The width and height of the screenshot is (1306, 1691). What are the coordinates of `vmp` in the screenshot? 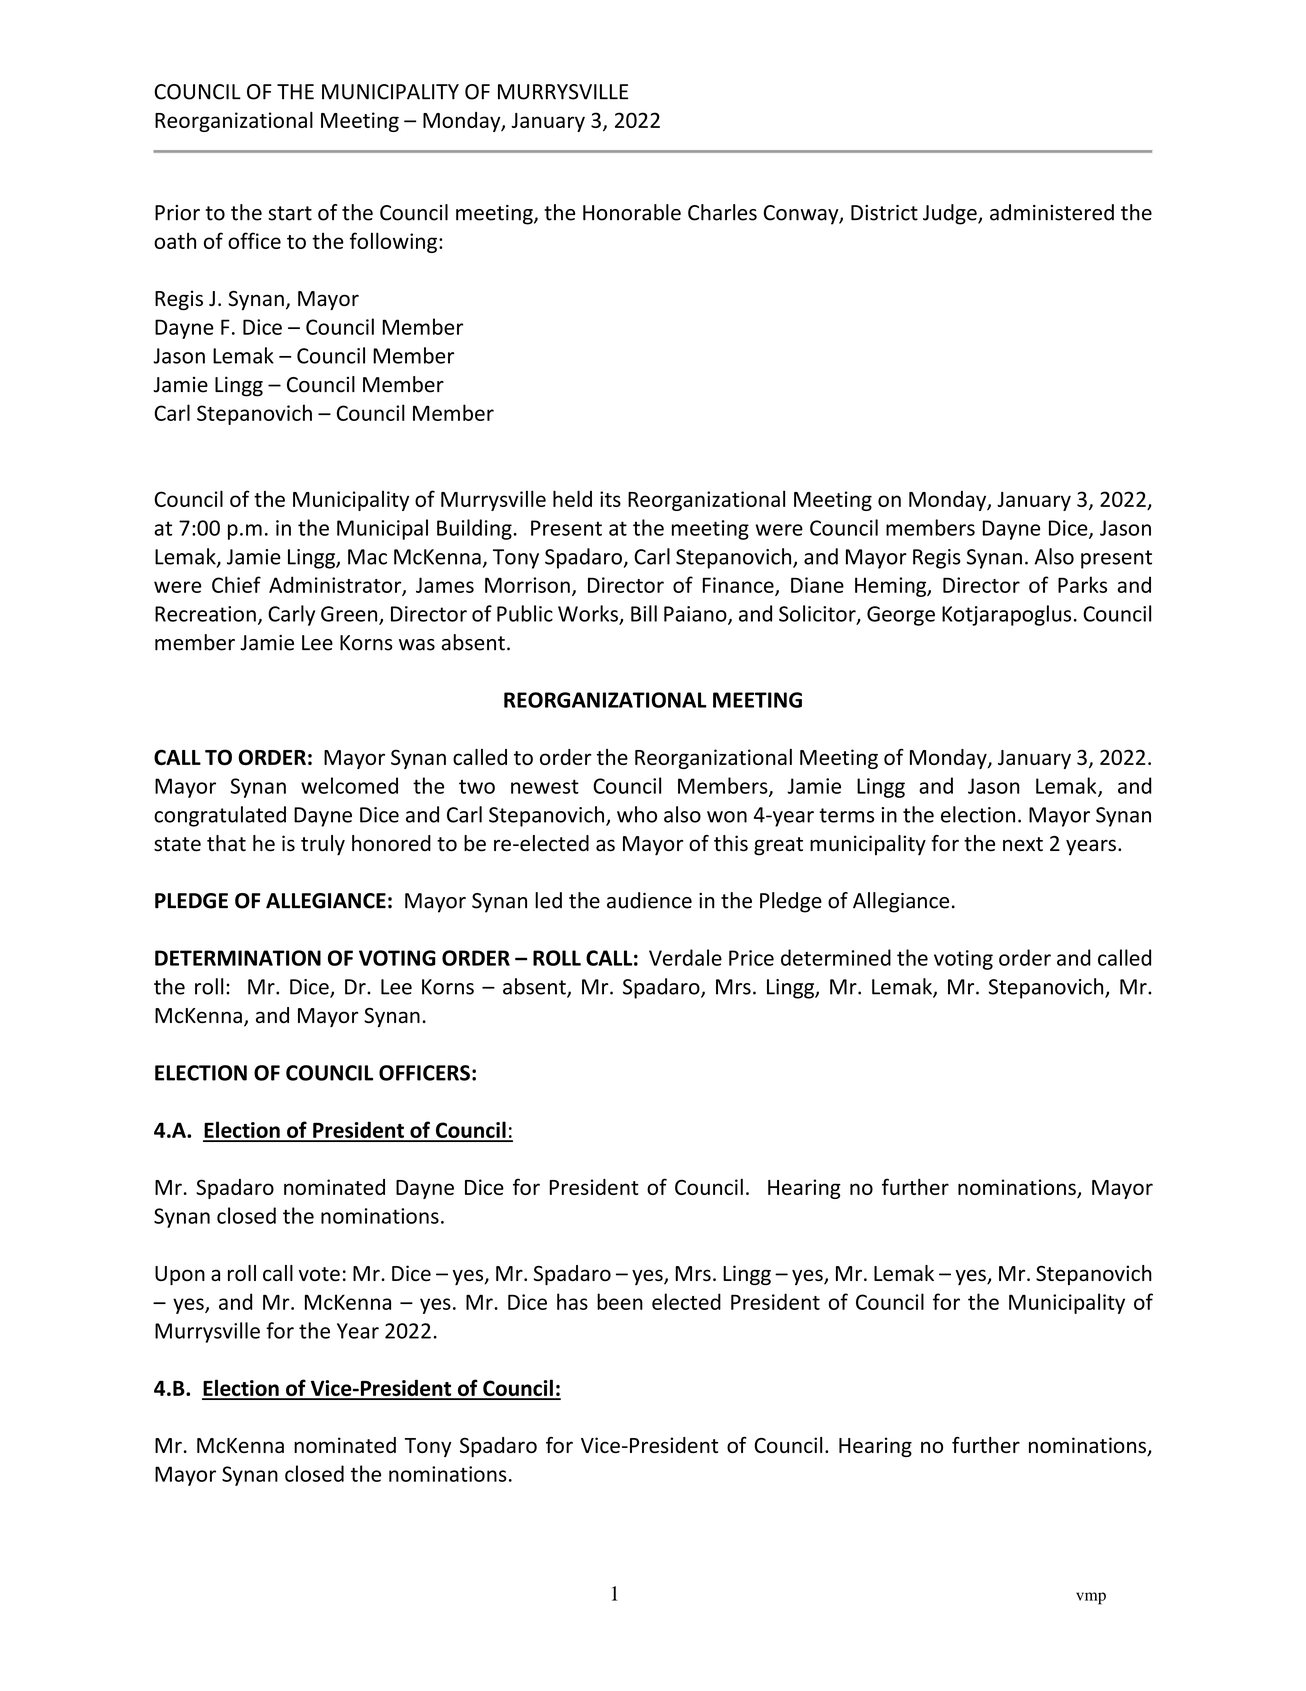 It's located at (1091, 1598).
